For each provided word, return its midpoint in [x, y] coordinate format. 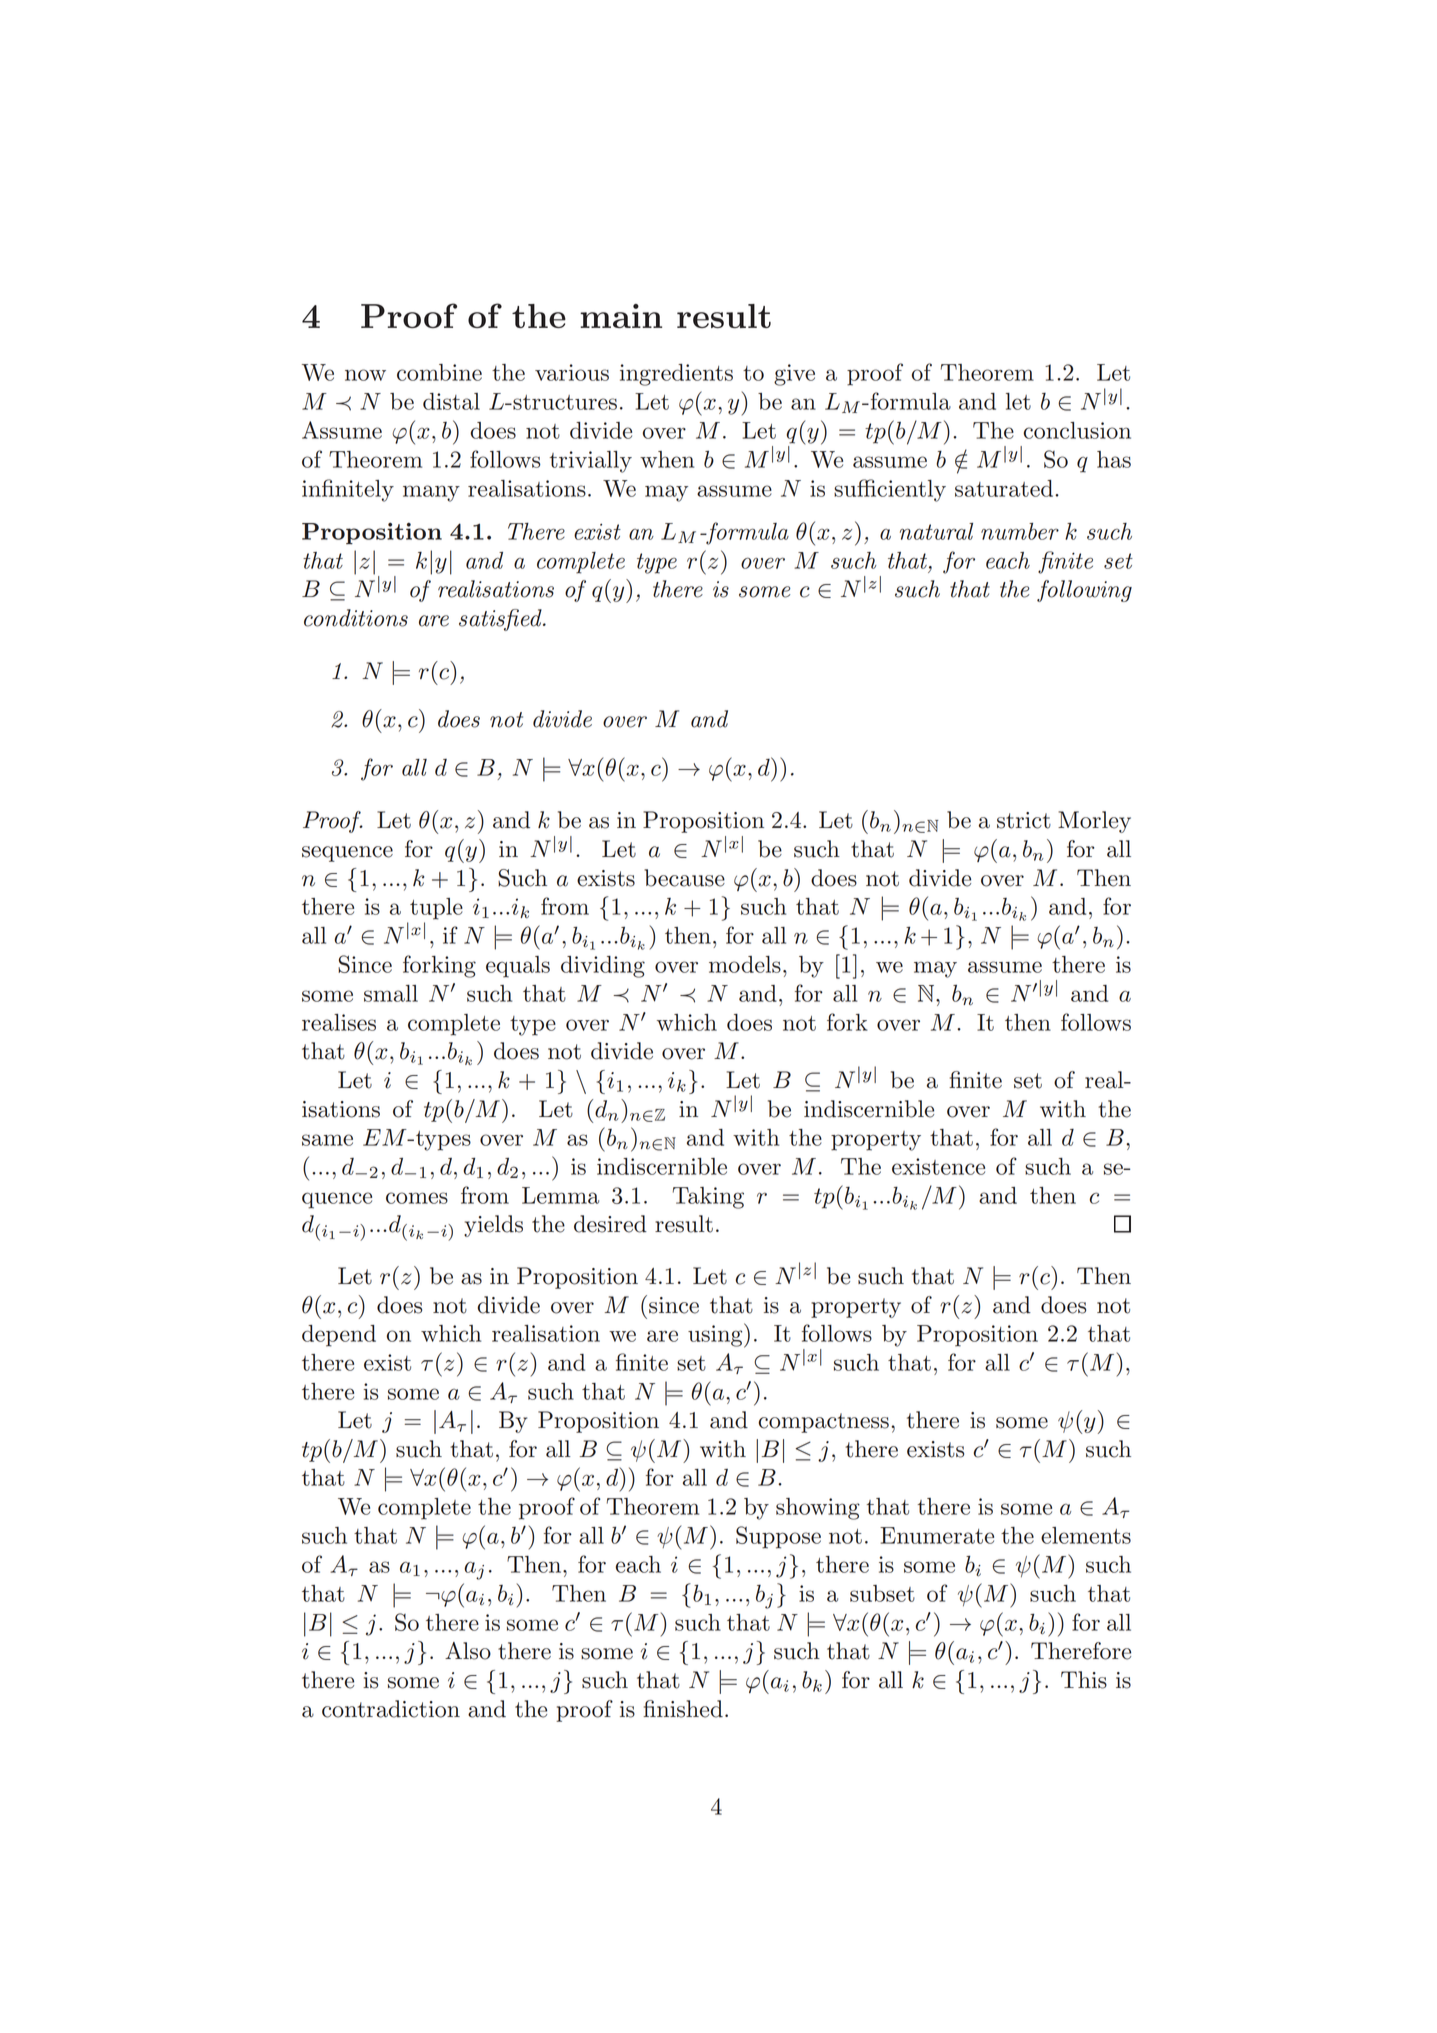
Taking [708, 1198]
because [684, 878]
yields [493, 1226]
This [1084, 1680]
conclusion [1077, 430]
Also [468, 1651]
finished [683, 1709]
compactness [824, 1423]
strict [1024, 820]
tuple [436, 909]
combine [439, 372]
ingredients [676, 375]
